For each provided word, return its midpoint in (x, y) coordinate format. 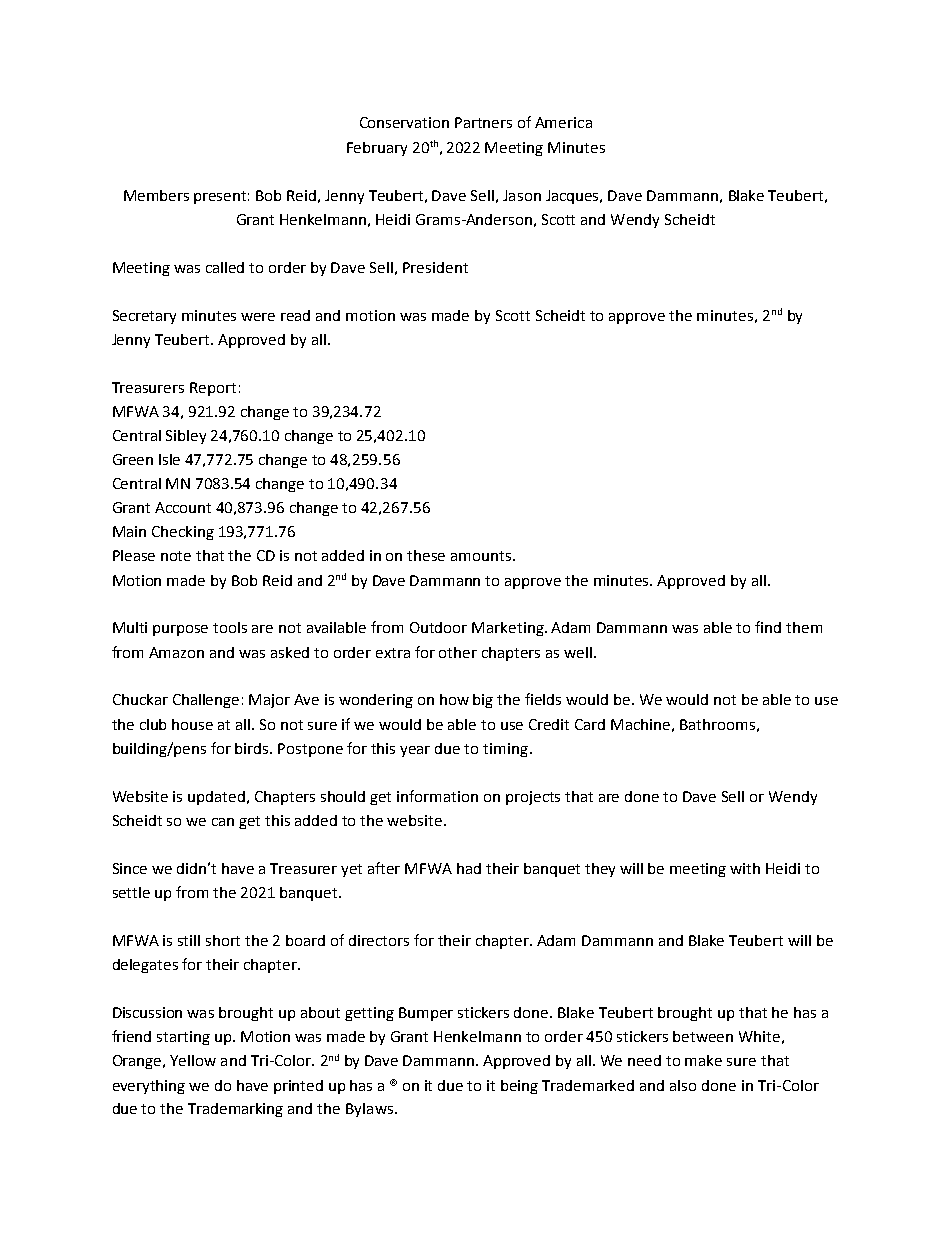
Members (156, 195)
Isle (169, 459)
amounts (481, 556)
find (768, 627)
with (745, 868)
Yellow (193, 1060)
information (437, 796)
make (703, 1060)
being (519, 1087)
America (563, 122)
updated (216, 798)
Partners (483, 122)
